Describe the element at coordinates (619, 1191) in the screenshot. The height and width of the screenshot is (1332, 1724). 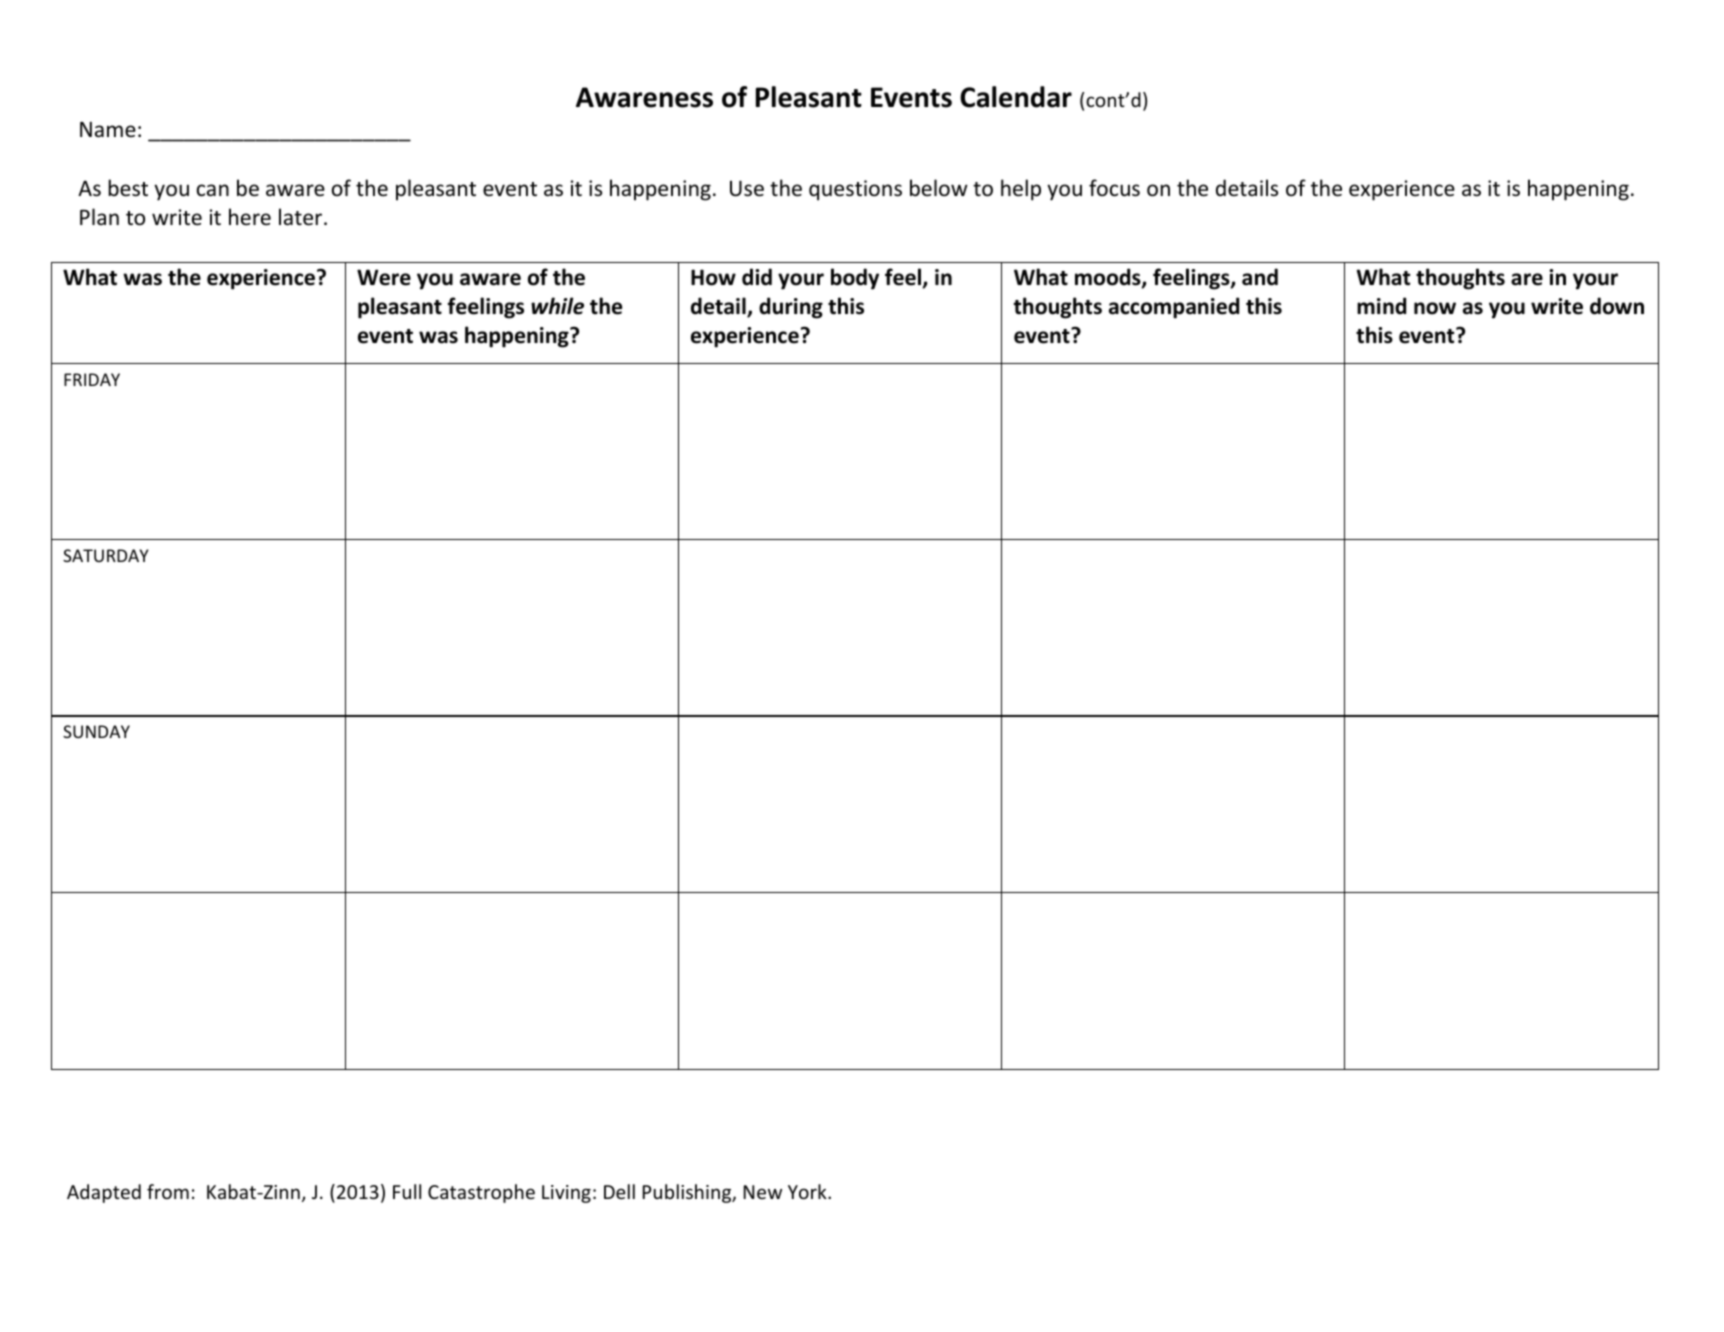
I see `Dell` at that location.
